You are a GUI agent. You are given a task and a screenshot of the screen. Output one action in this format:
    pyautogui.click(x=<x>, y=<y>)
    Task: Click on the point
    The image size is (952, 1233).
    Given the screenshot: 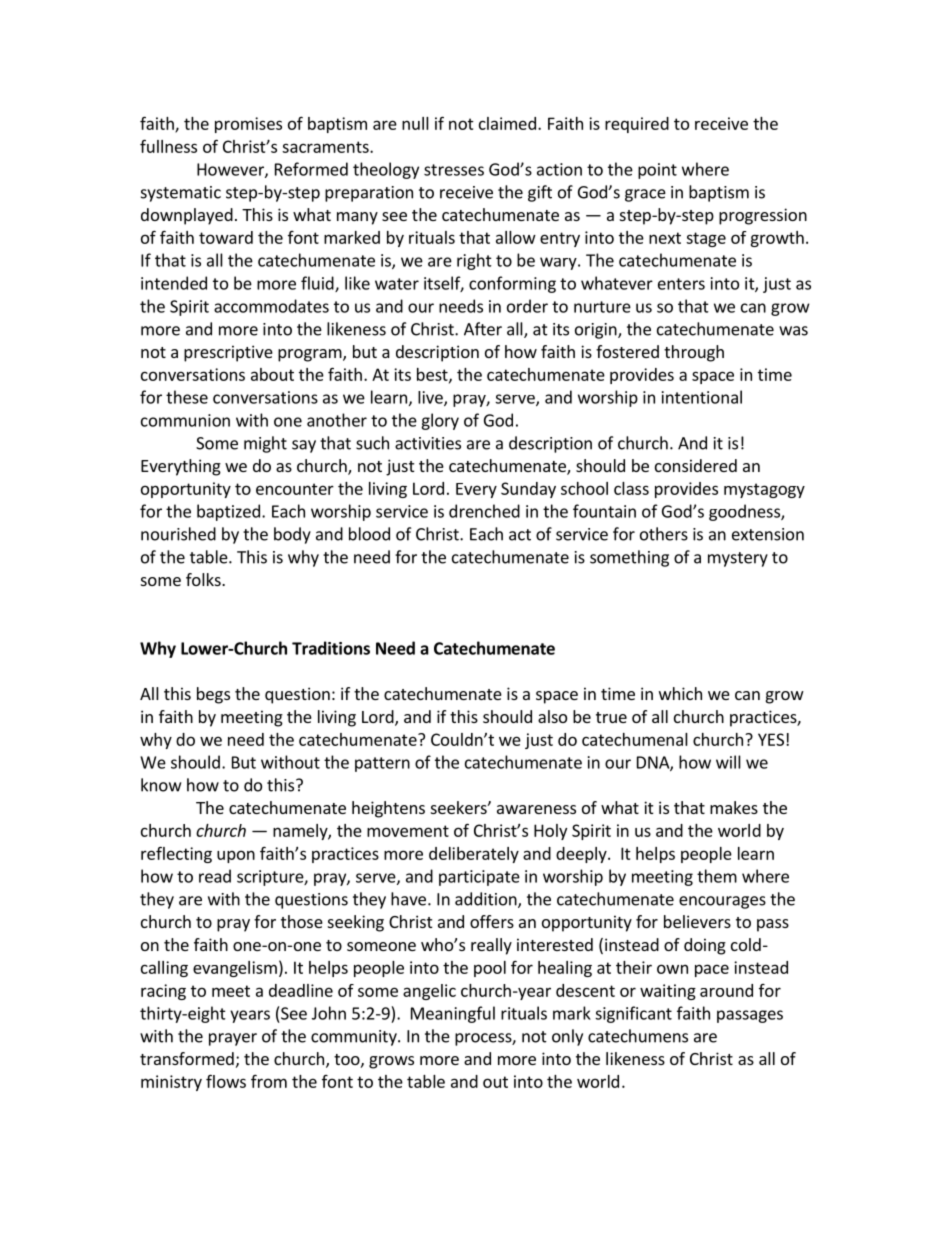 What is the action you would take?
    pyautogui.click(x=657, y=171)
